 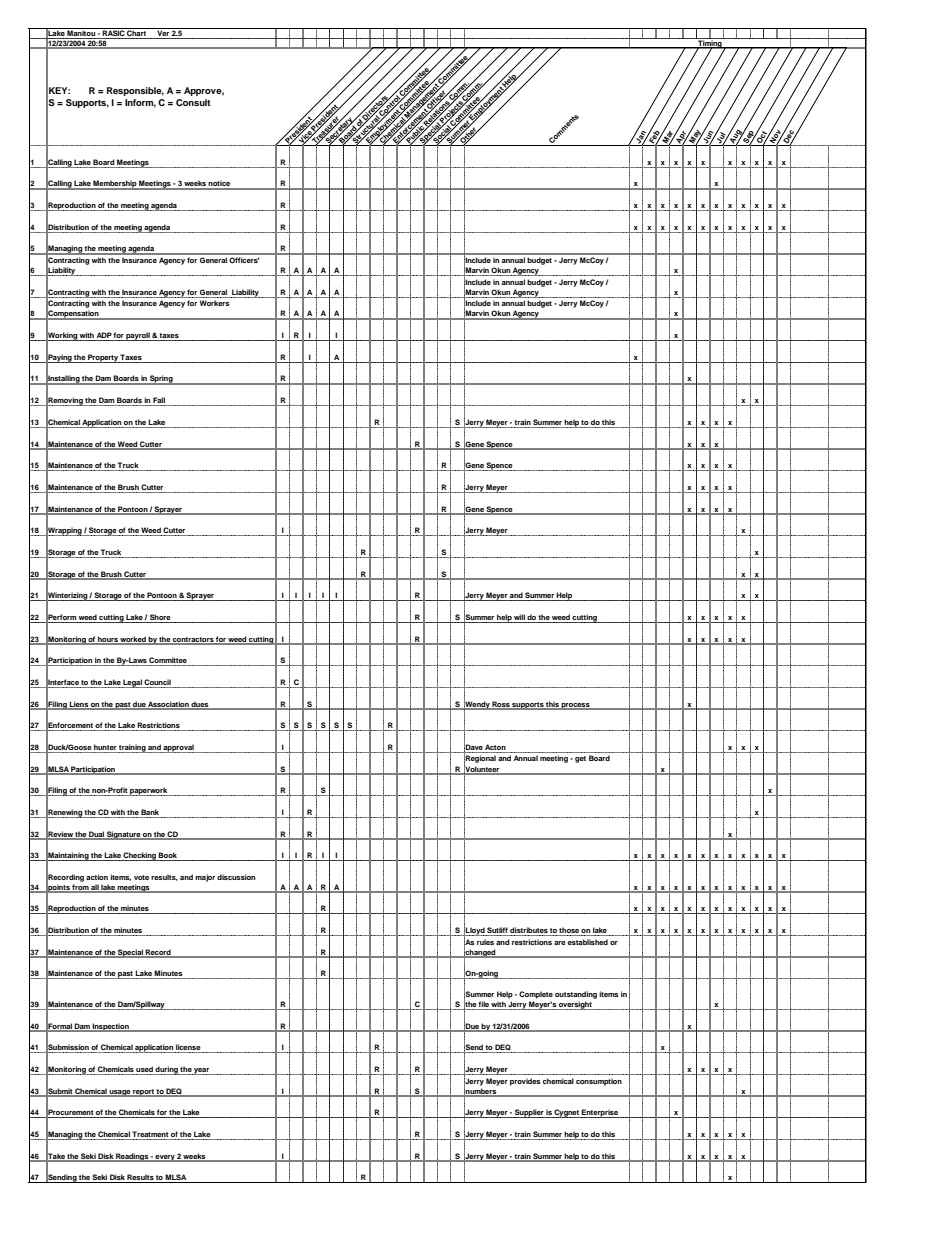 I want to click on Shore, so click(x=160, y=617).
